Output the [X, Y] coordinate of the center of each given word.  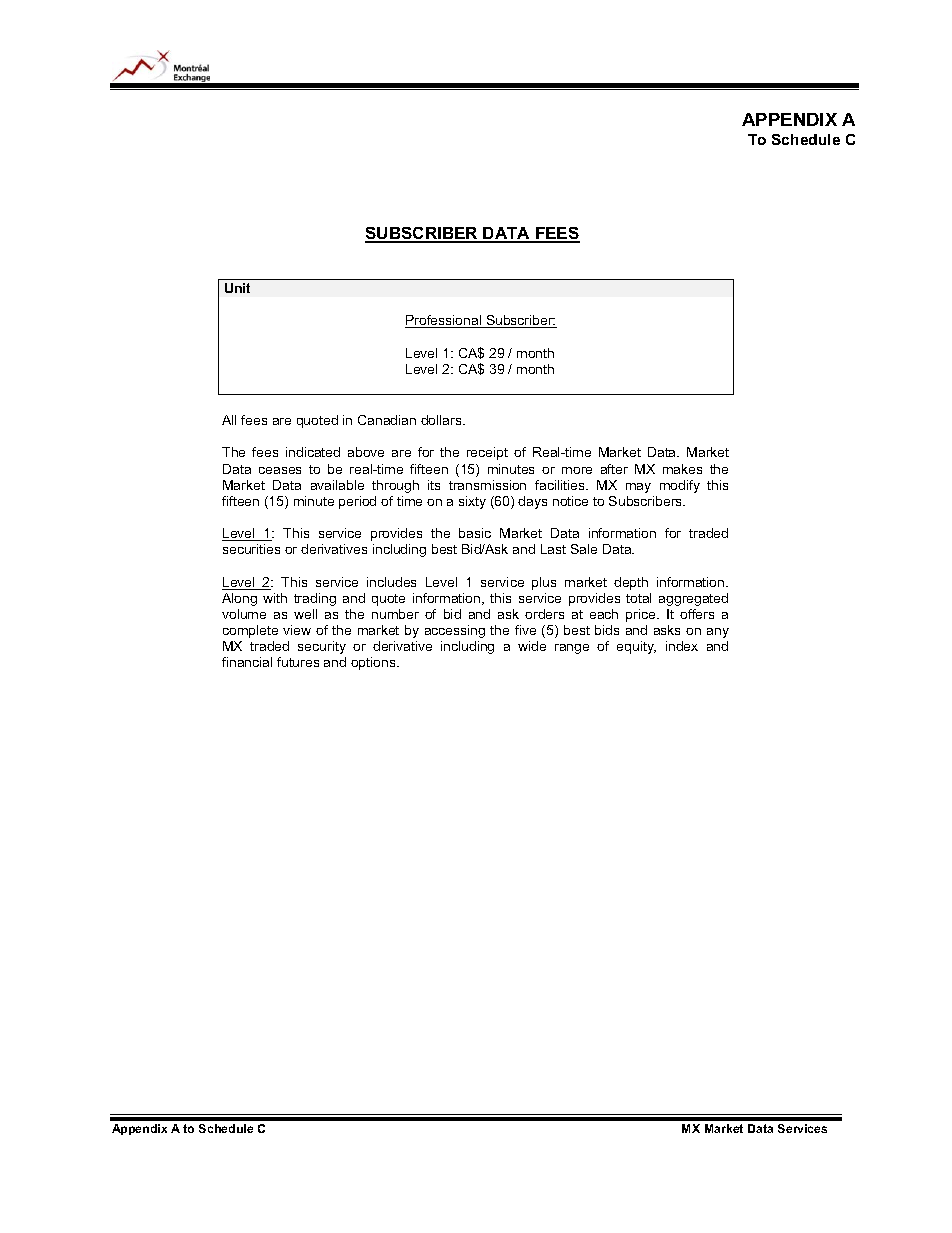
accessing [455, 631]
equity [636, 647]
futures [298, 662]
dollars [442, 420]
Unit [237, 288]
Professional [444, 321]
